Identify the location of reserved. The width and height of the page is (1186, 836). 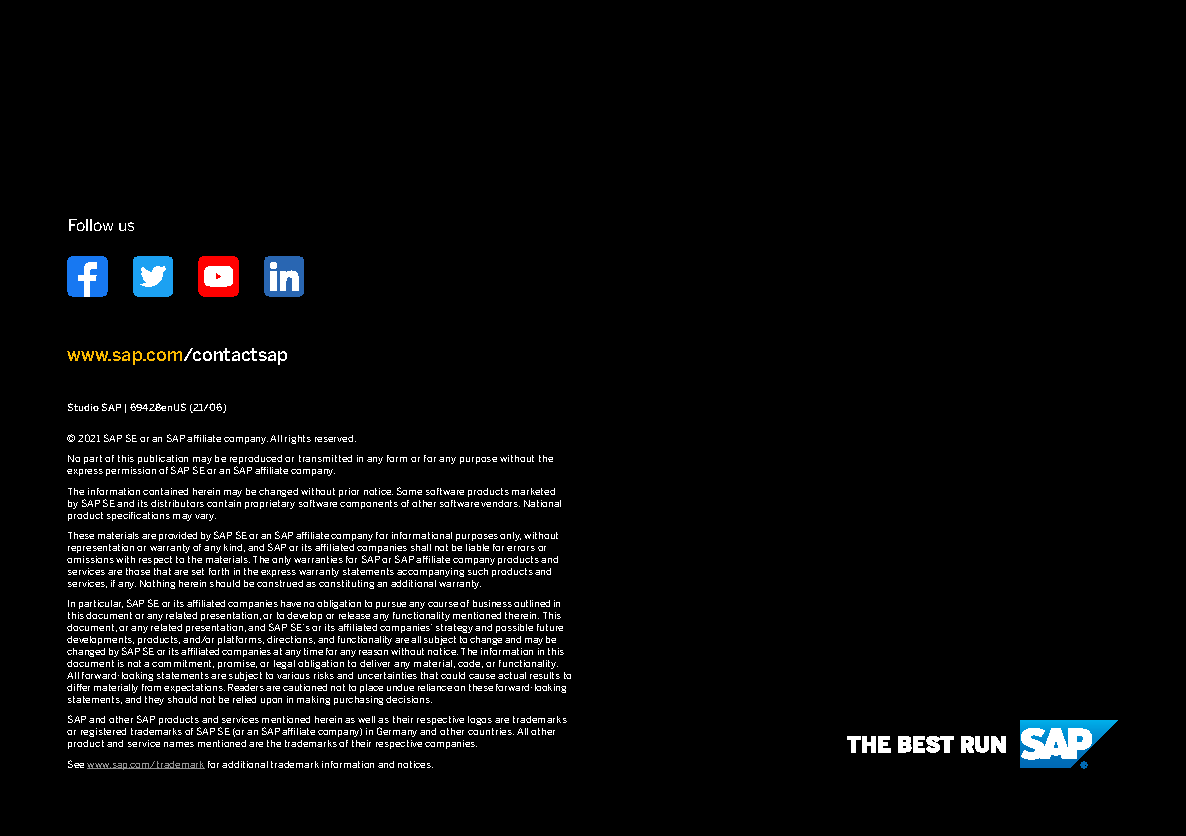
(335, 438).
